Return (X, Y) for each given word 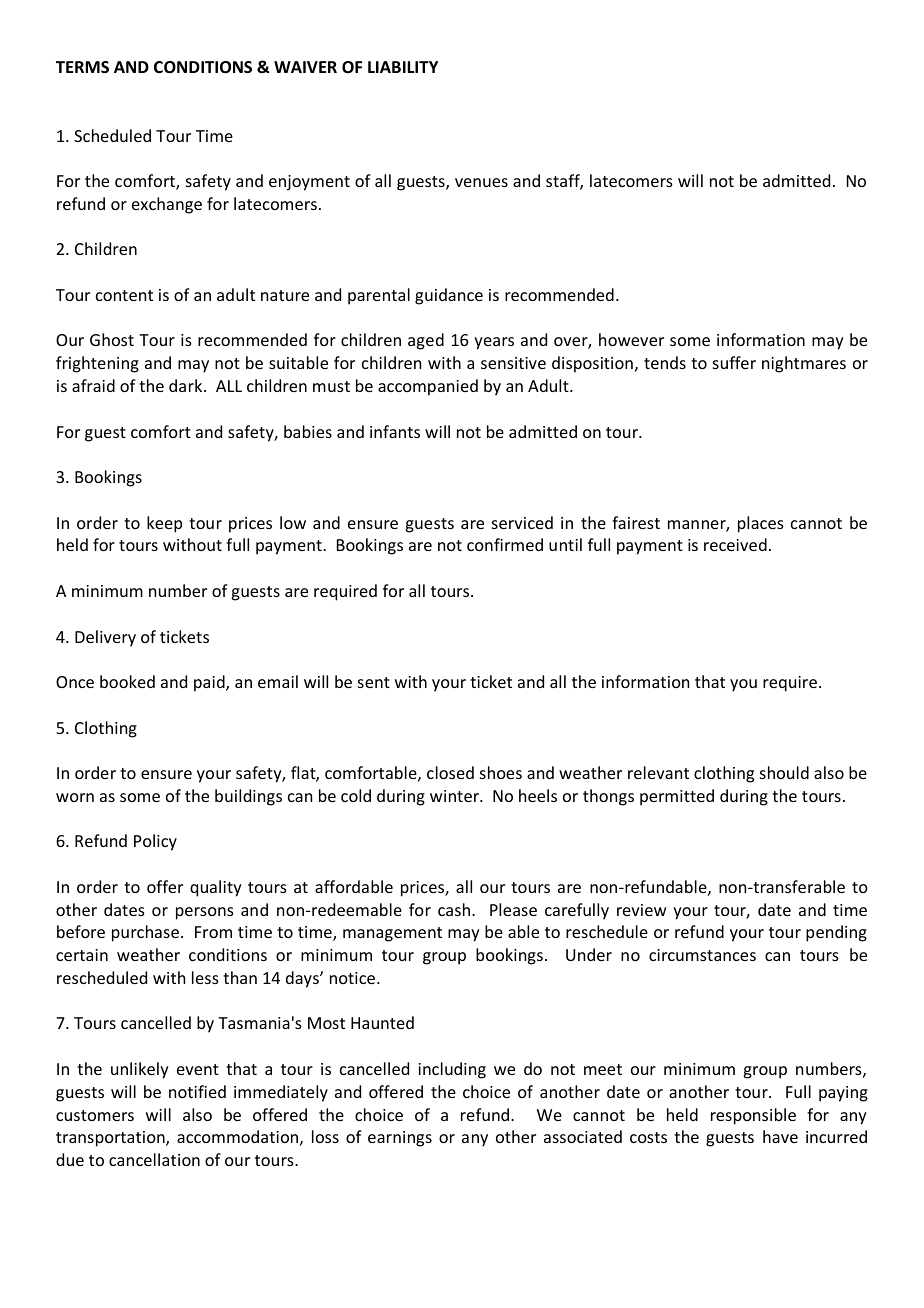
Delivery (105, 638)
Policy (155, 842)
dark (187, 385)
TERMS (82, 67)
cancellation (154, 1159)
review (642, 910)
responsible (753, 1116)
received (735, 544)
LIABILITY (403, 67)
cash (455, 909)
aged (426, 341)
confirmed (505, 544)
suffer (734, 362)
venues (481, 182)
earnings (400, 1139)
